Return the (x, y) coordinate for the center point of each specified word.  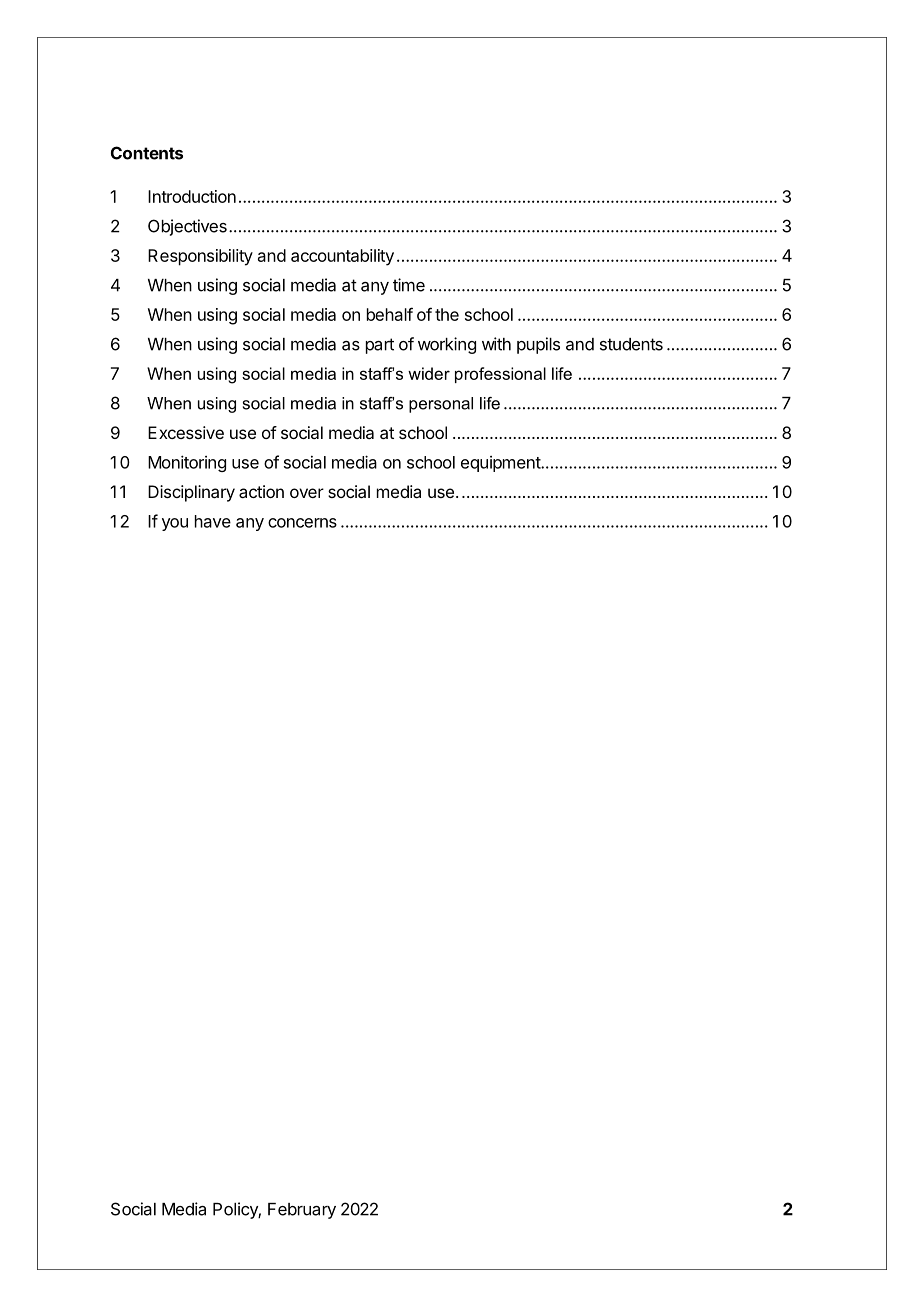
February (302, 1211)
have (213, 521)
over (307, 493)
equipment (501, 464)
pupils (538, 345)
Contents (147, 153)
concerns (302, 523)
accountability (342, 257)
